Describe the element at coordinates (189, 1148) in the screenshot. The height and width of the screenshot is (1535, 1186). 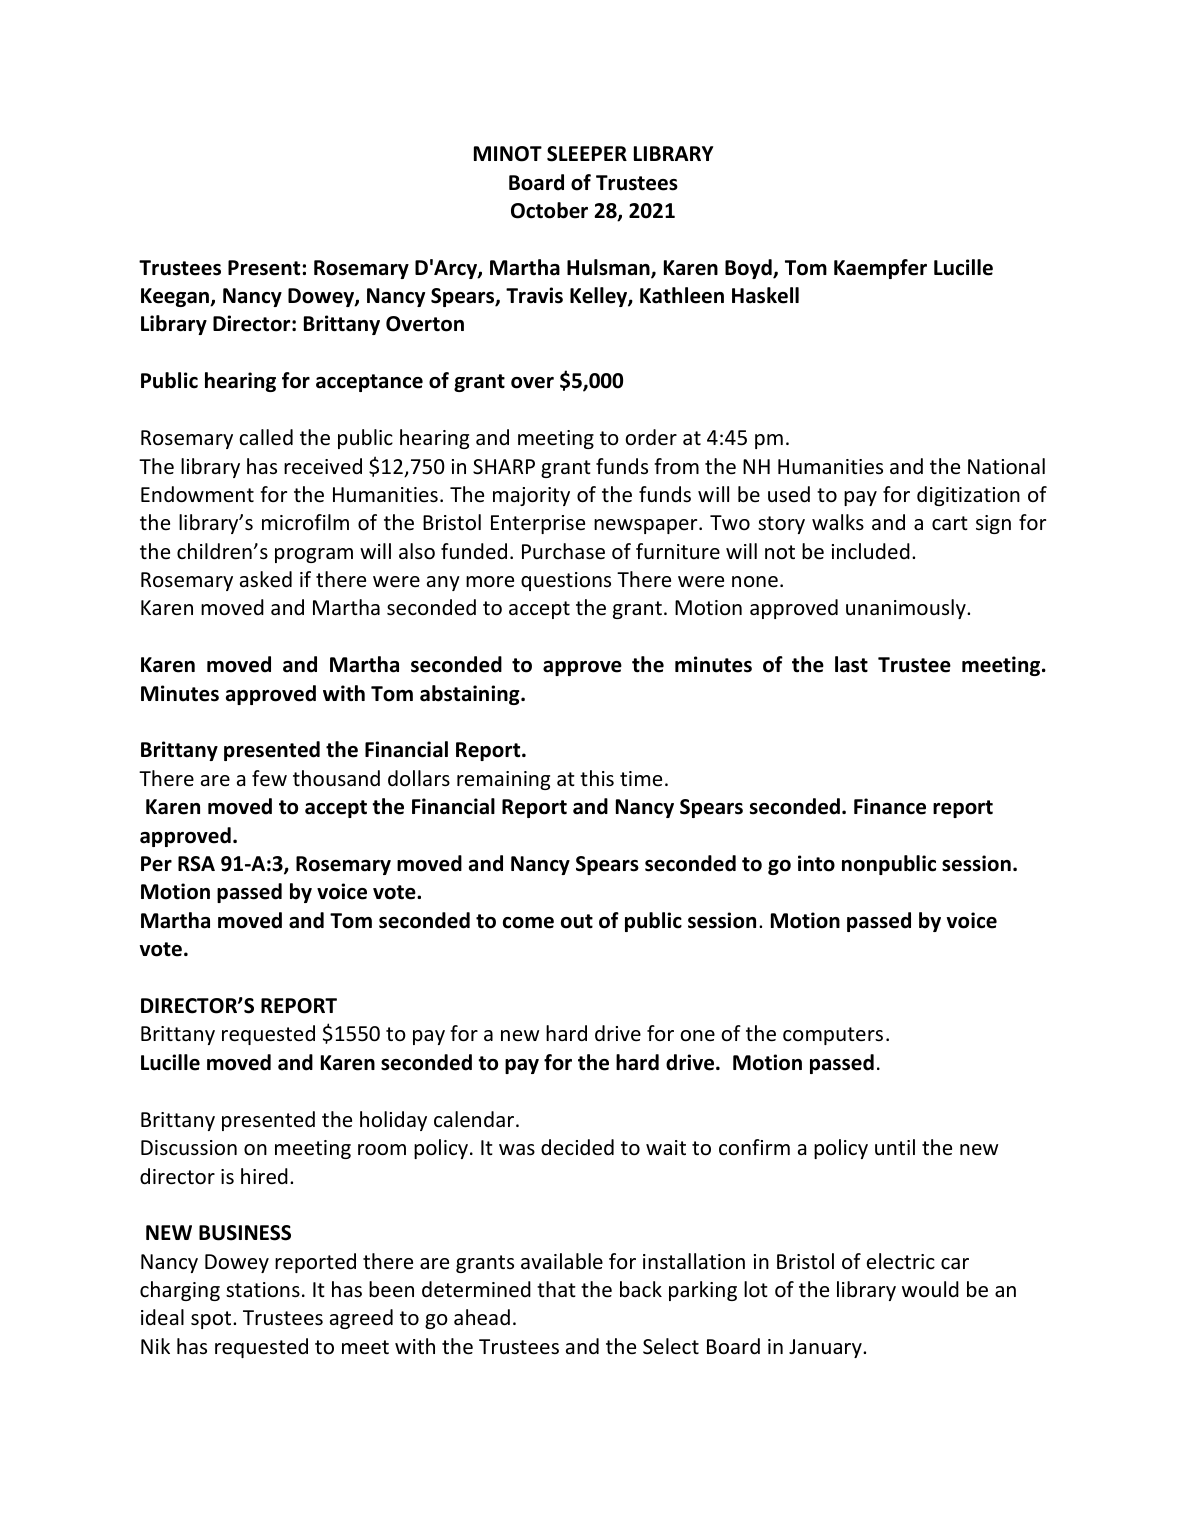
I see `Discussion` at that location.
